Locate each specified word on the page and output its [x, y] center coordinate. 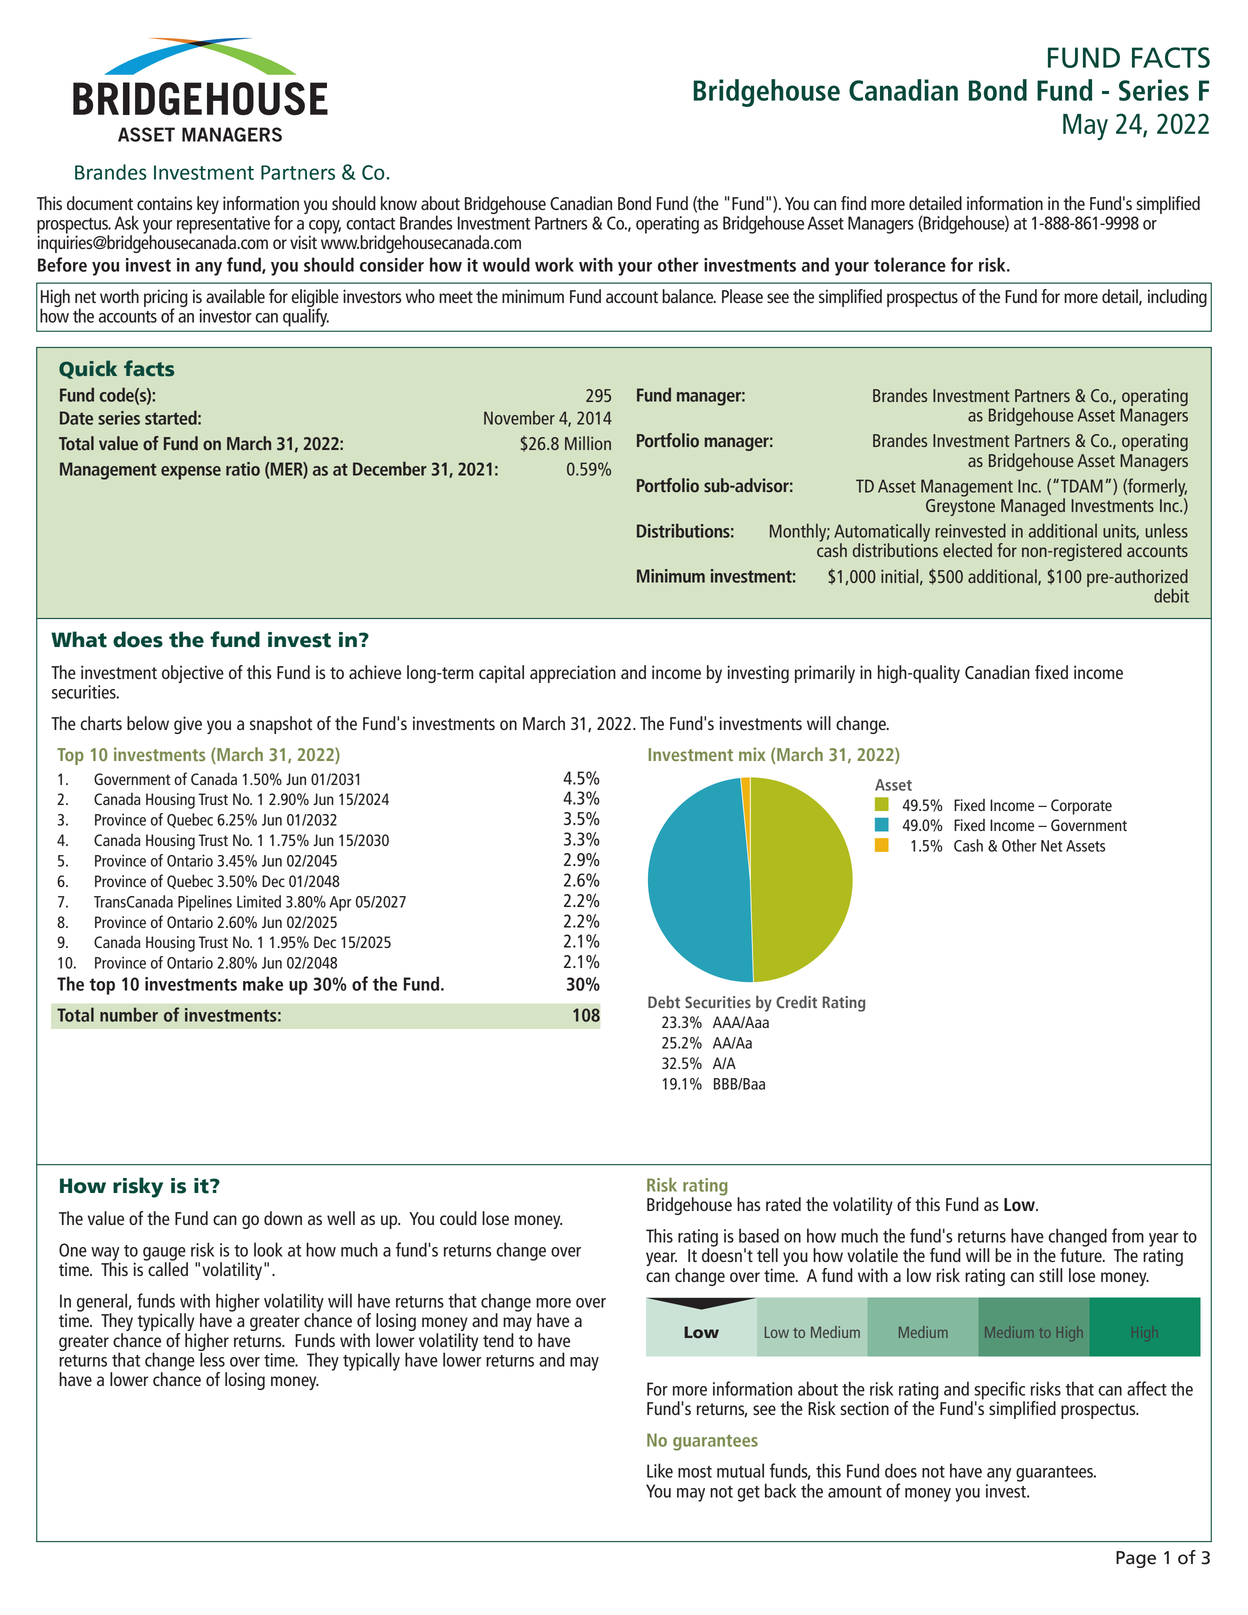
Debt [664, 1002]
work [554, 264]
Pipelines [205, 903]
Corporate [1081, 807]
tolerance [910, 264]
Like [660, 1470]
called [167, 1268]
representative [223, 226]
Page [1136, 1559]
